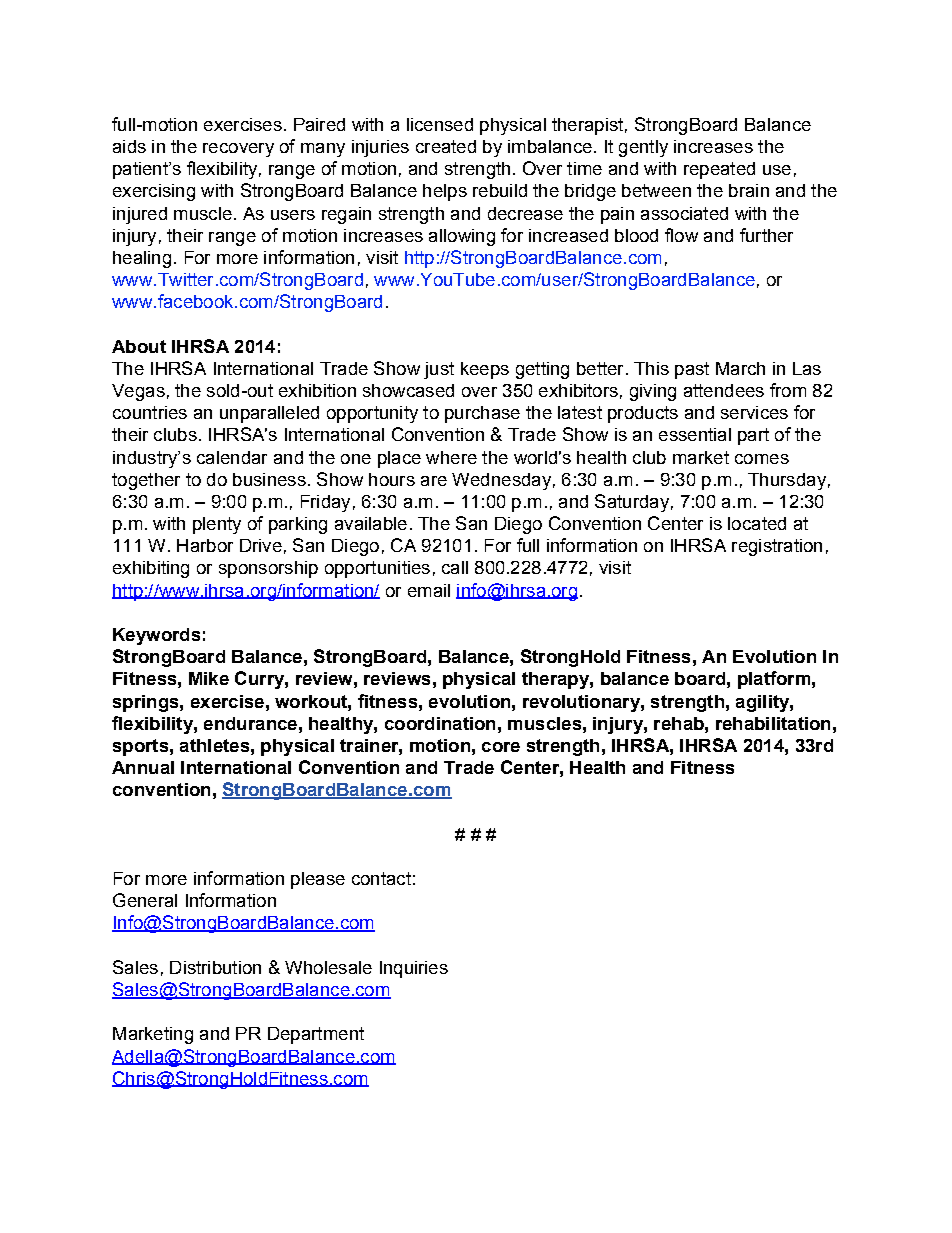 Image resolution: width=952 pixels, height=1233 pixels. Describe the element at coordinates (269, 414) in the document. I see `unparalleled` at that location.
